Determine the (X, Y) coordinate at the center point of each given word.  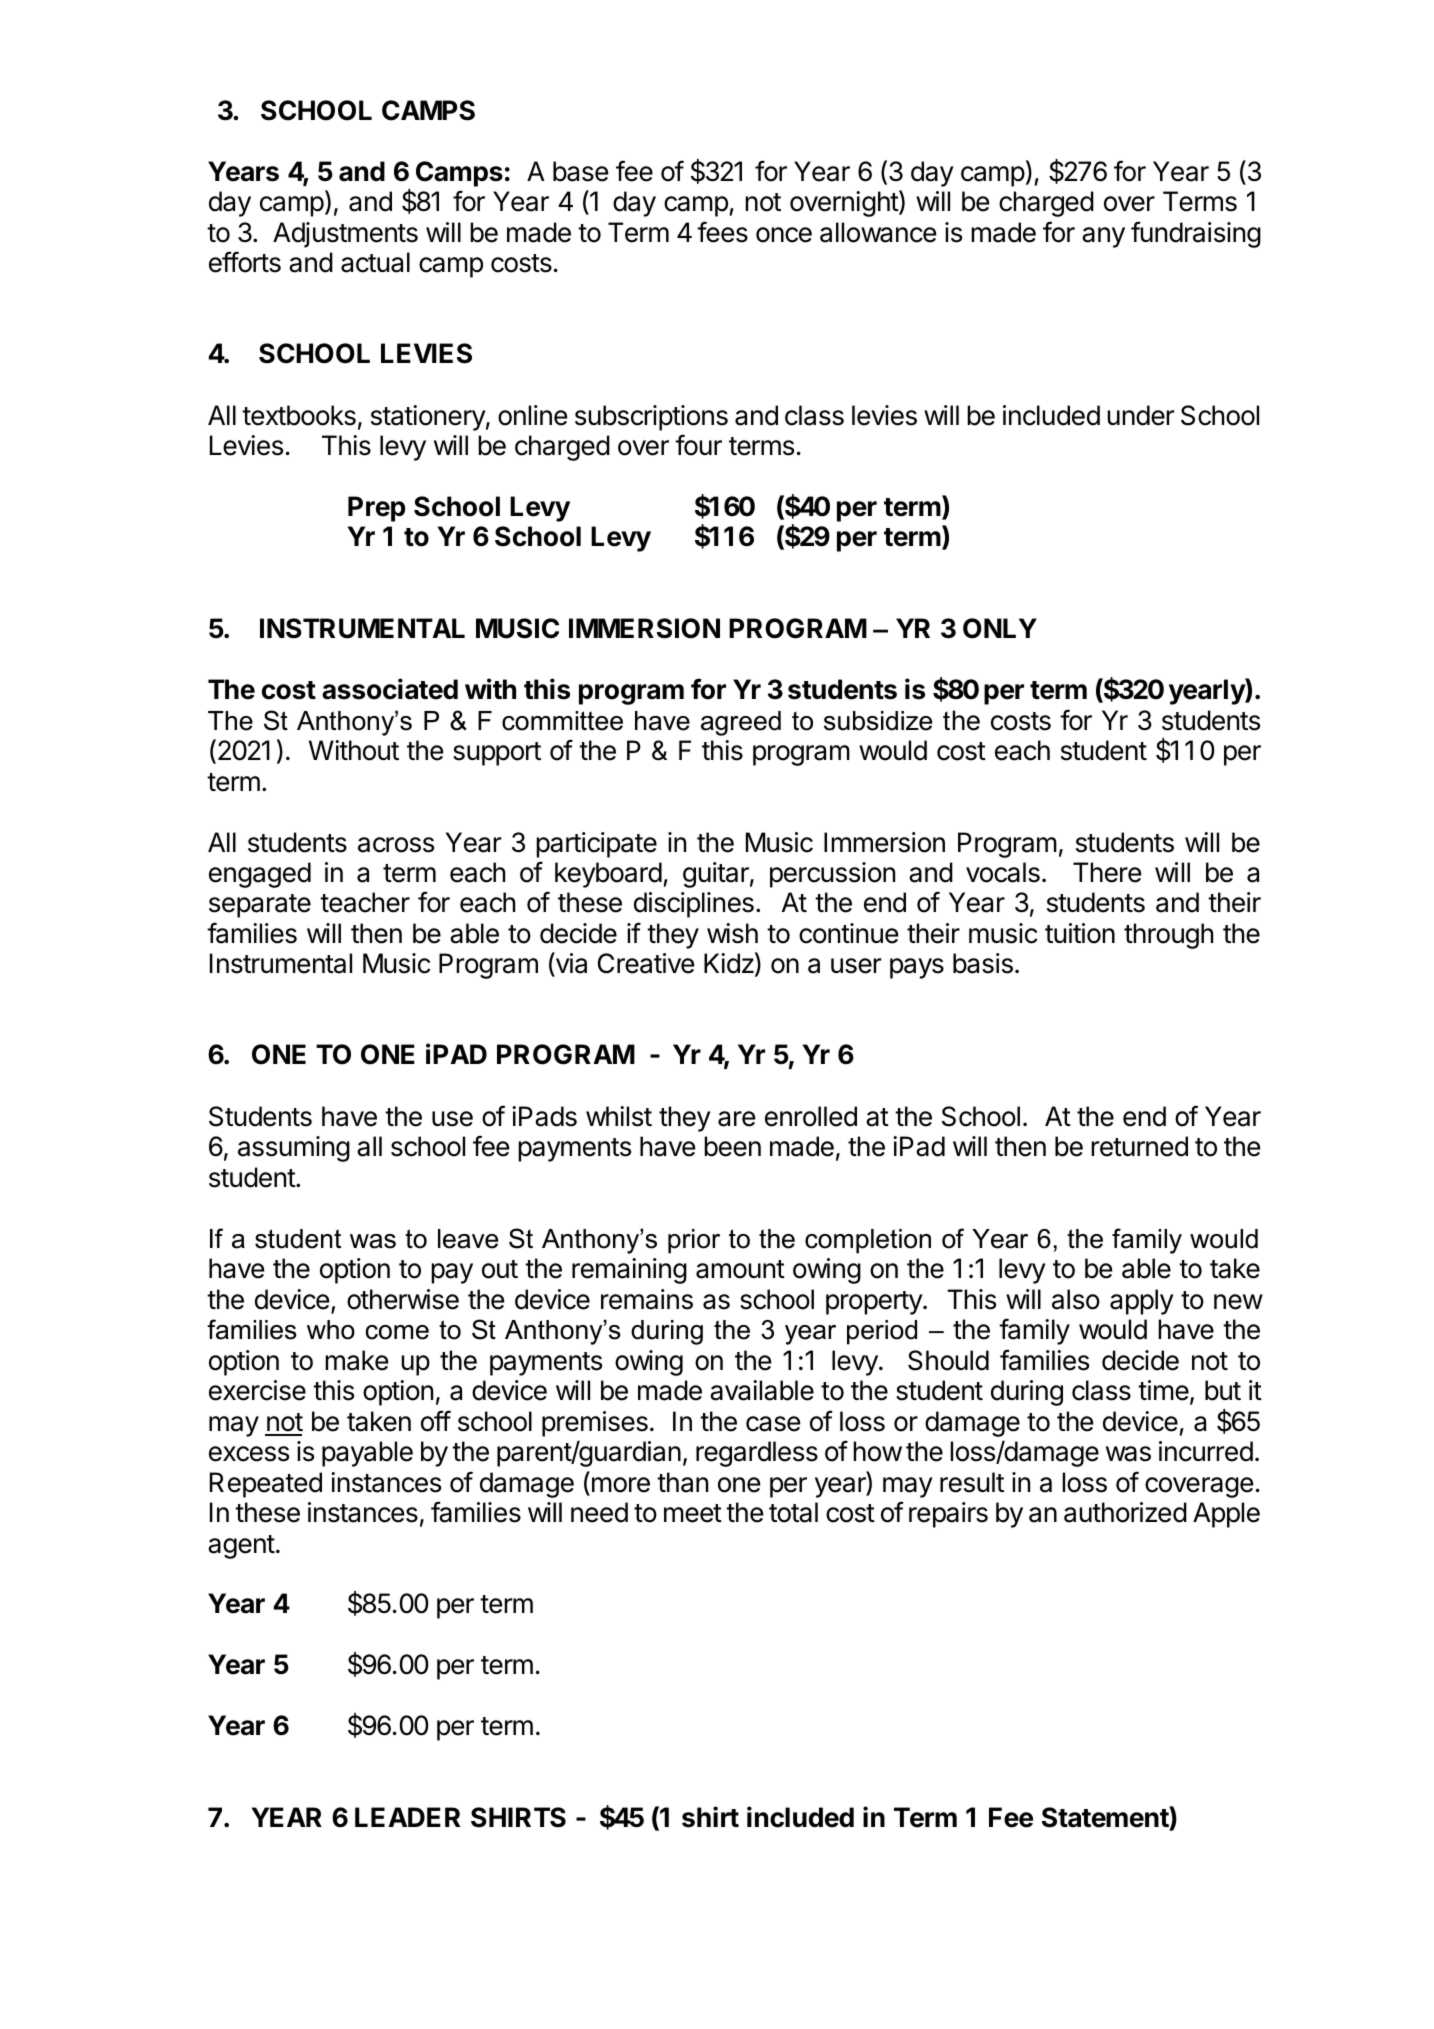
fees (722, 232)
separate (260, 906)
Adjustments (345, 235)
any (1103, 237)
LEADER (407, 1817)
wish (732, 933)
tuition (1080, 933)
